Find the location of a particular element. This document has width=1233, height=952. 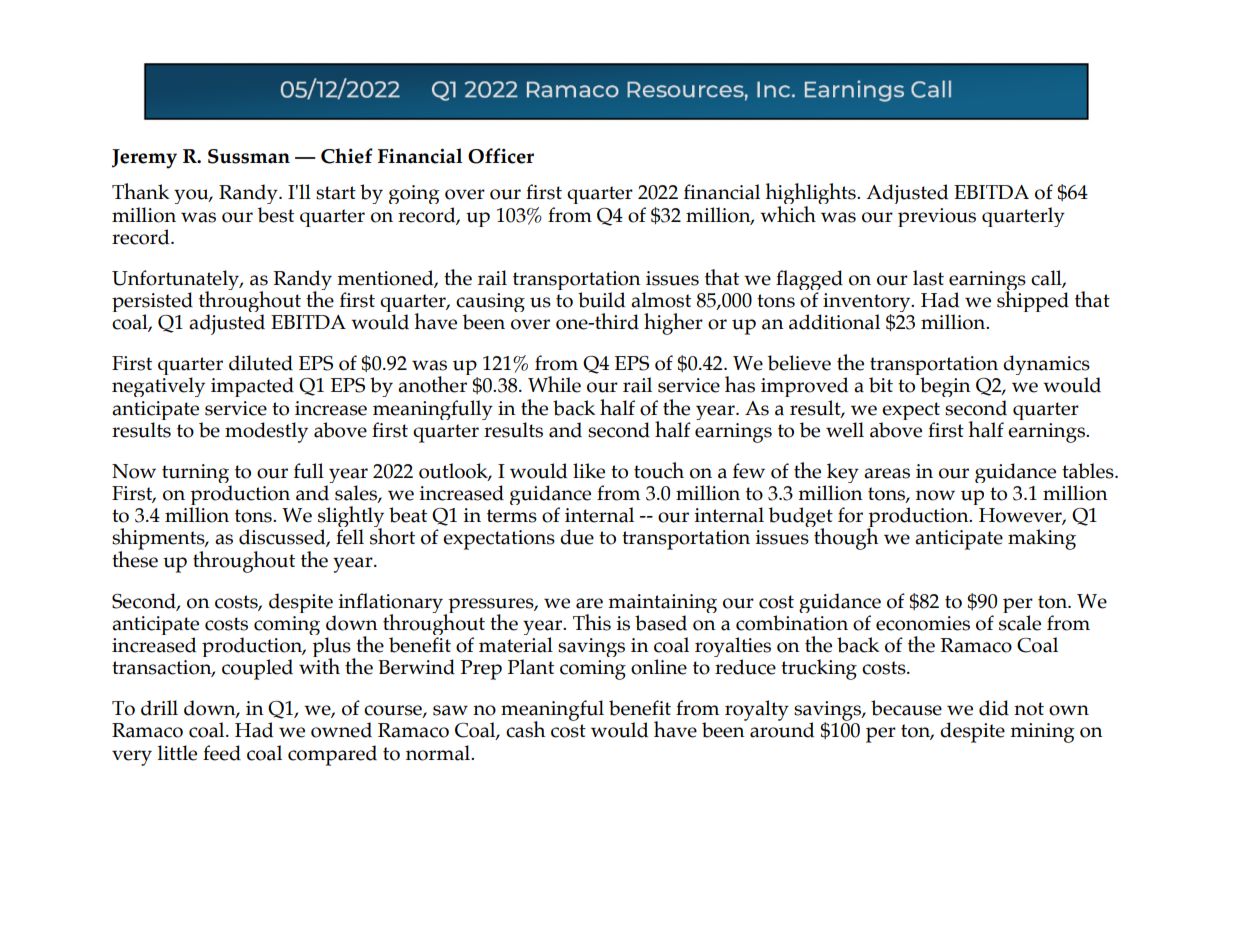

fell is located at coordinates (350, 537).
